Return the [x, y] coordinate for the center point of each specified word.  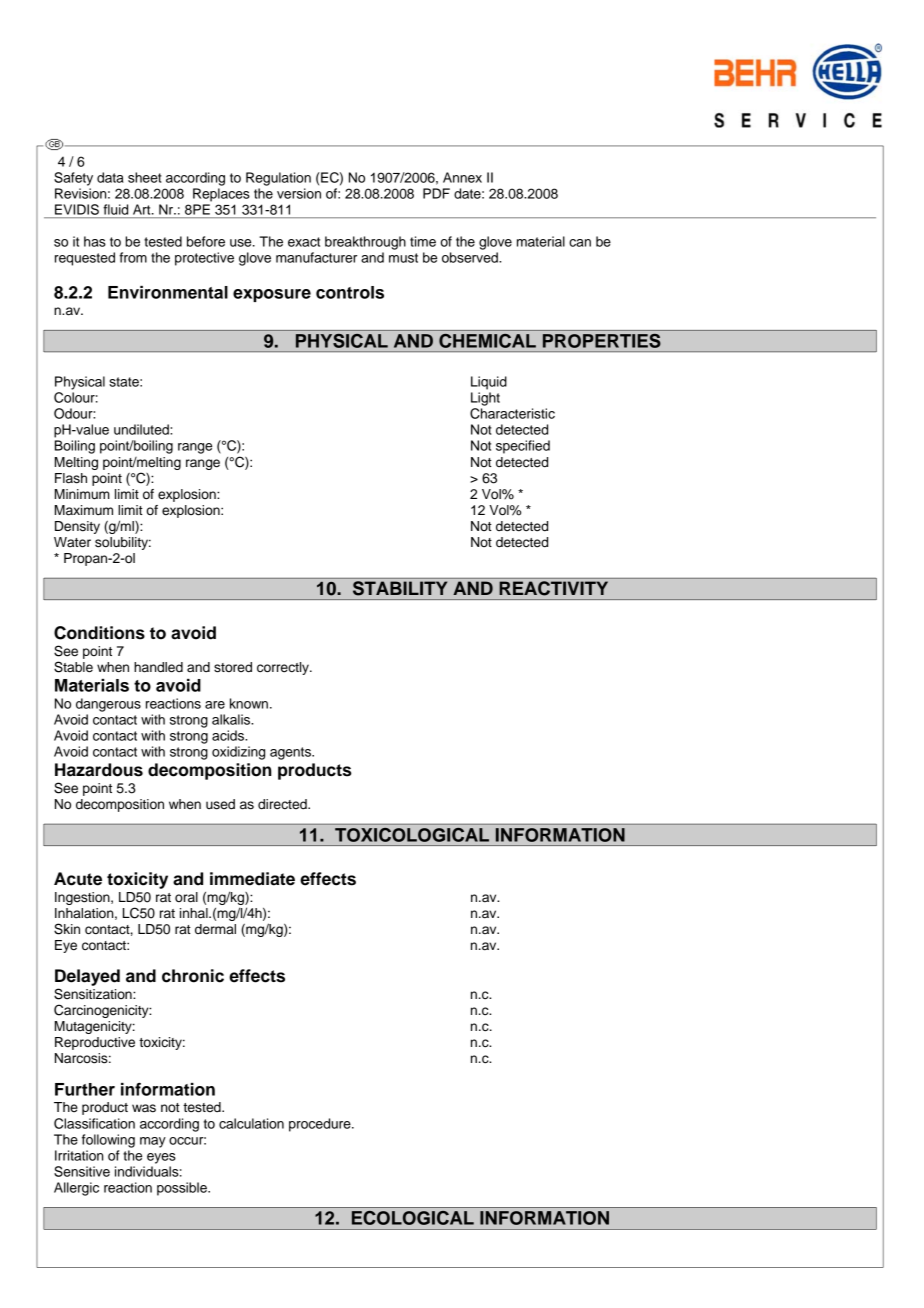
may [153, 1142]
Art [143, 209]
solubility [123, 543]
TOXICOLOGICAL [412, 835]
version [299, 193]
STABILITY [400, 588]
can [580, 243]
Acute [78, 879]
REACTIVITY [554, 588]
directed [283, 804]
